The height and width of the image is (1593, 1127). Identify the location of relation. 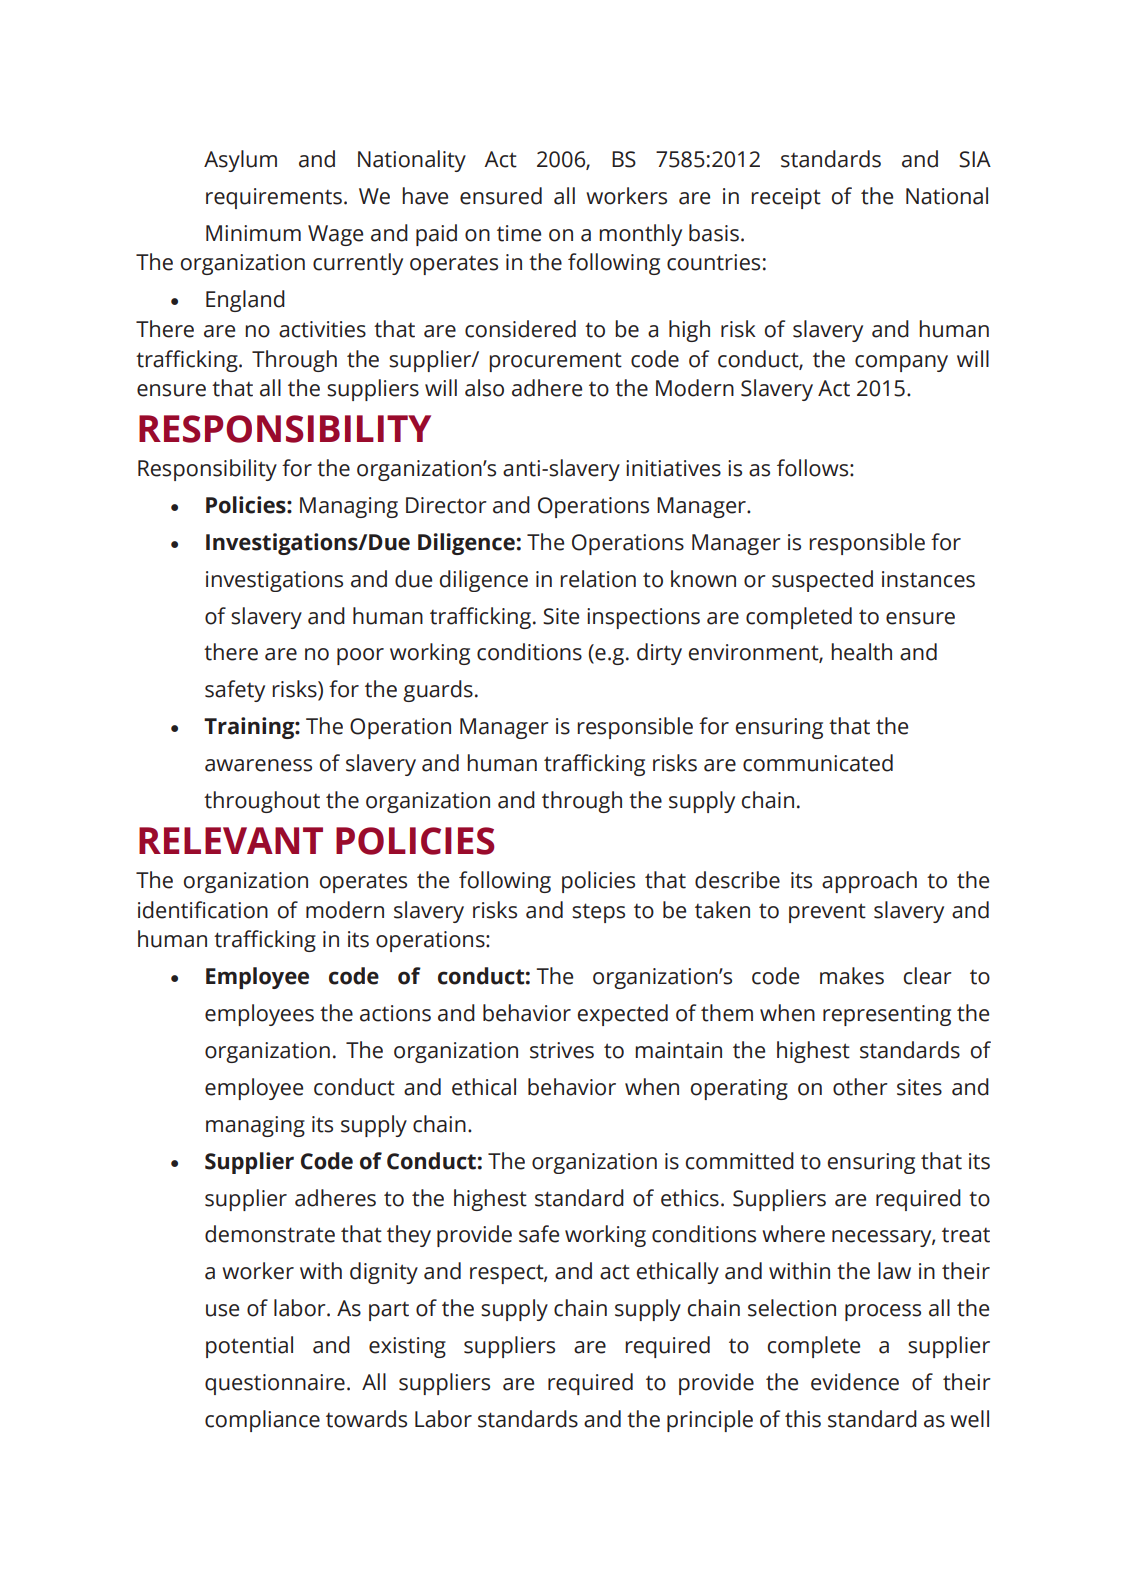
(598, 579).
